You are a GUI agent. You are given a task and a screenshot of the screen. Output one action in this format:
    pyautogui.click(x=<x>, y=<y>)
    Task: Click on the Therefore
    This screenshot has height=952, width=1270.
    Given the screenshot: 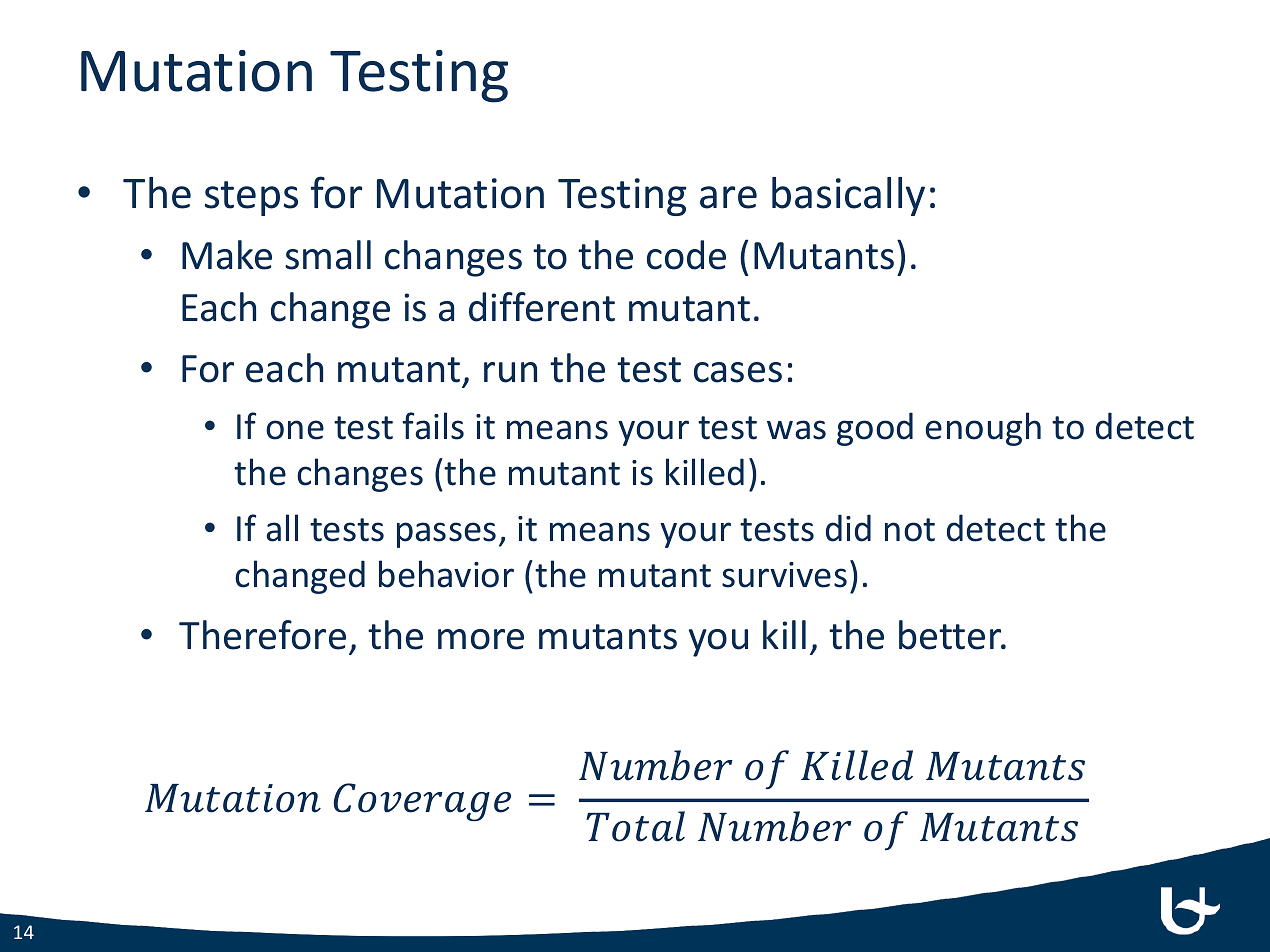 What is the action you would take?
    pyautogui.click(x=262, y=635)
